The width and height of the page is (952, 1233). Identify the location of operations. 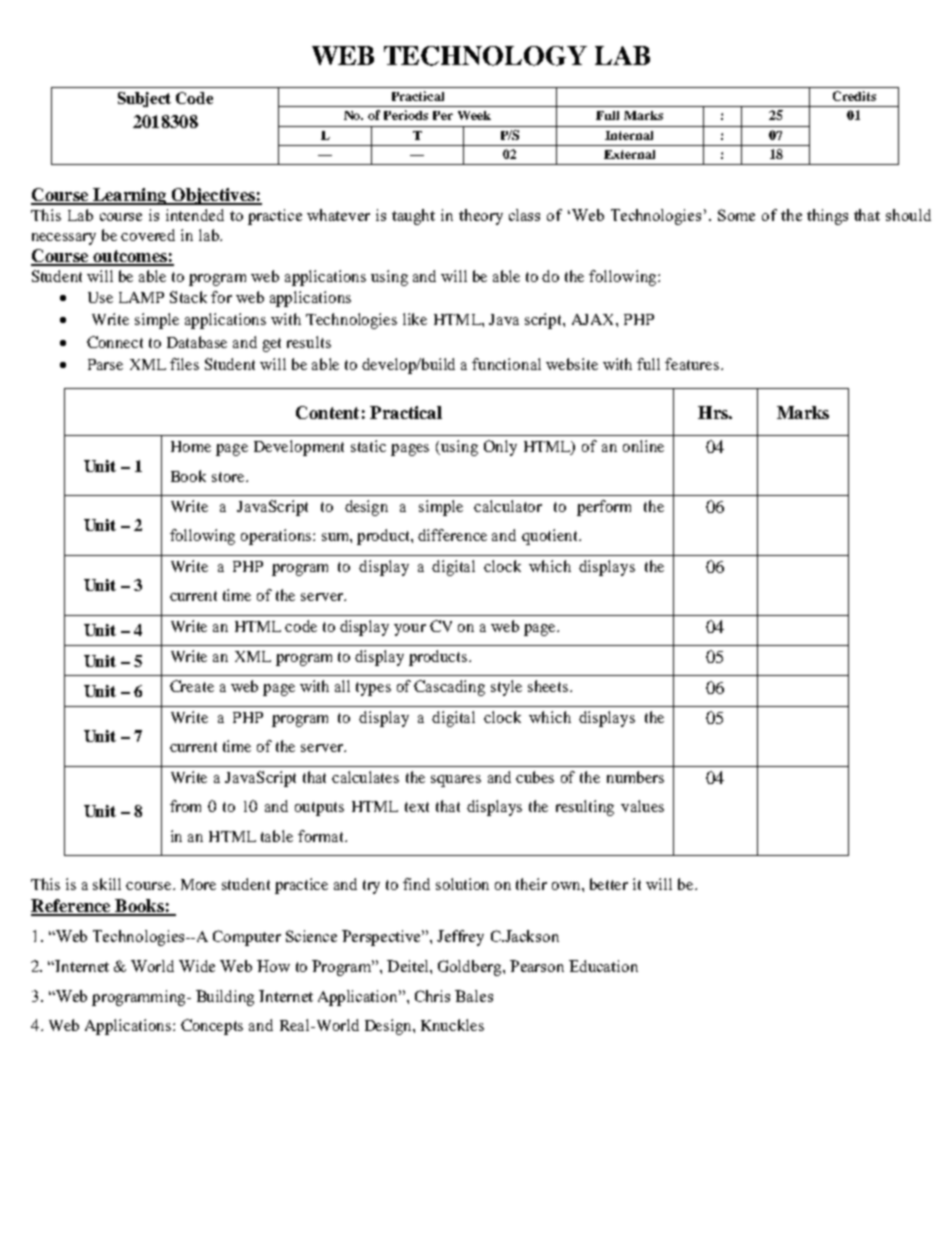
(277, 537).
